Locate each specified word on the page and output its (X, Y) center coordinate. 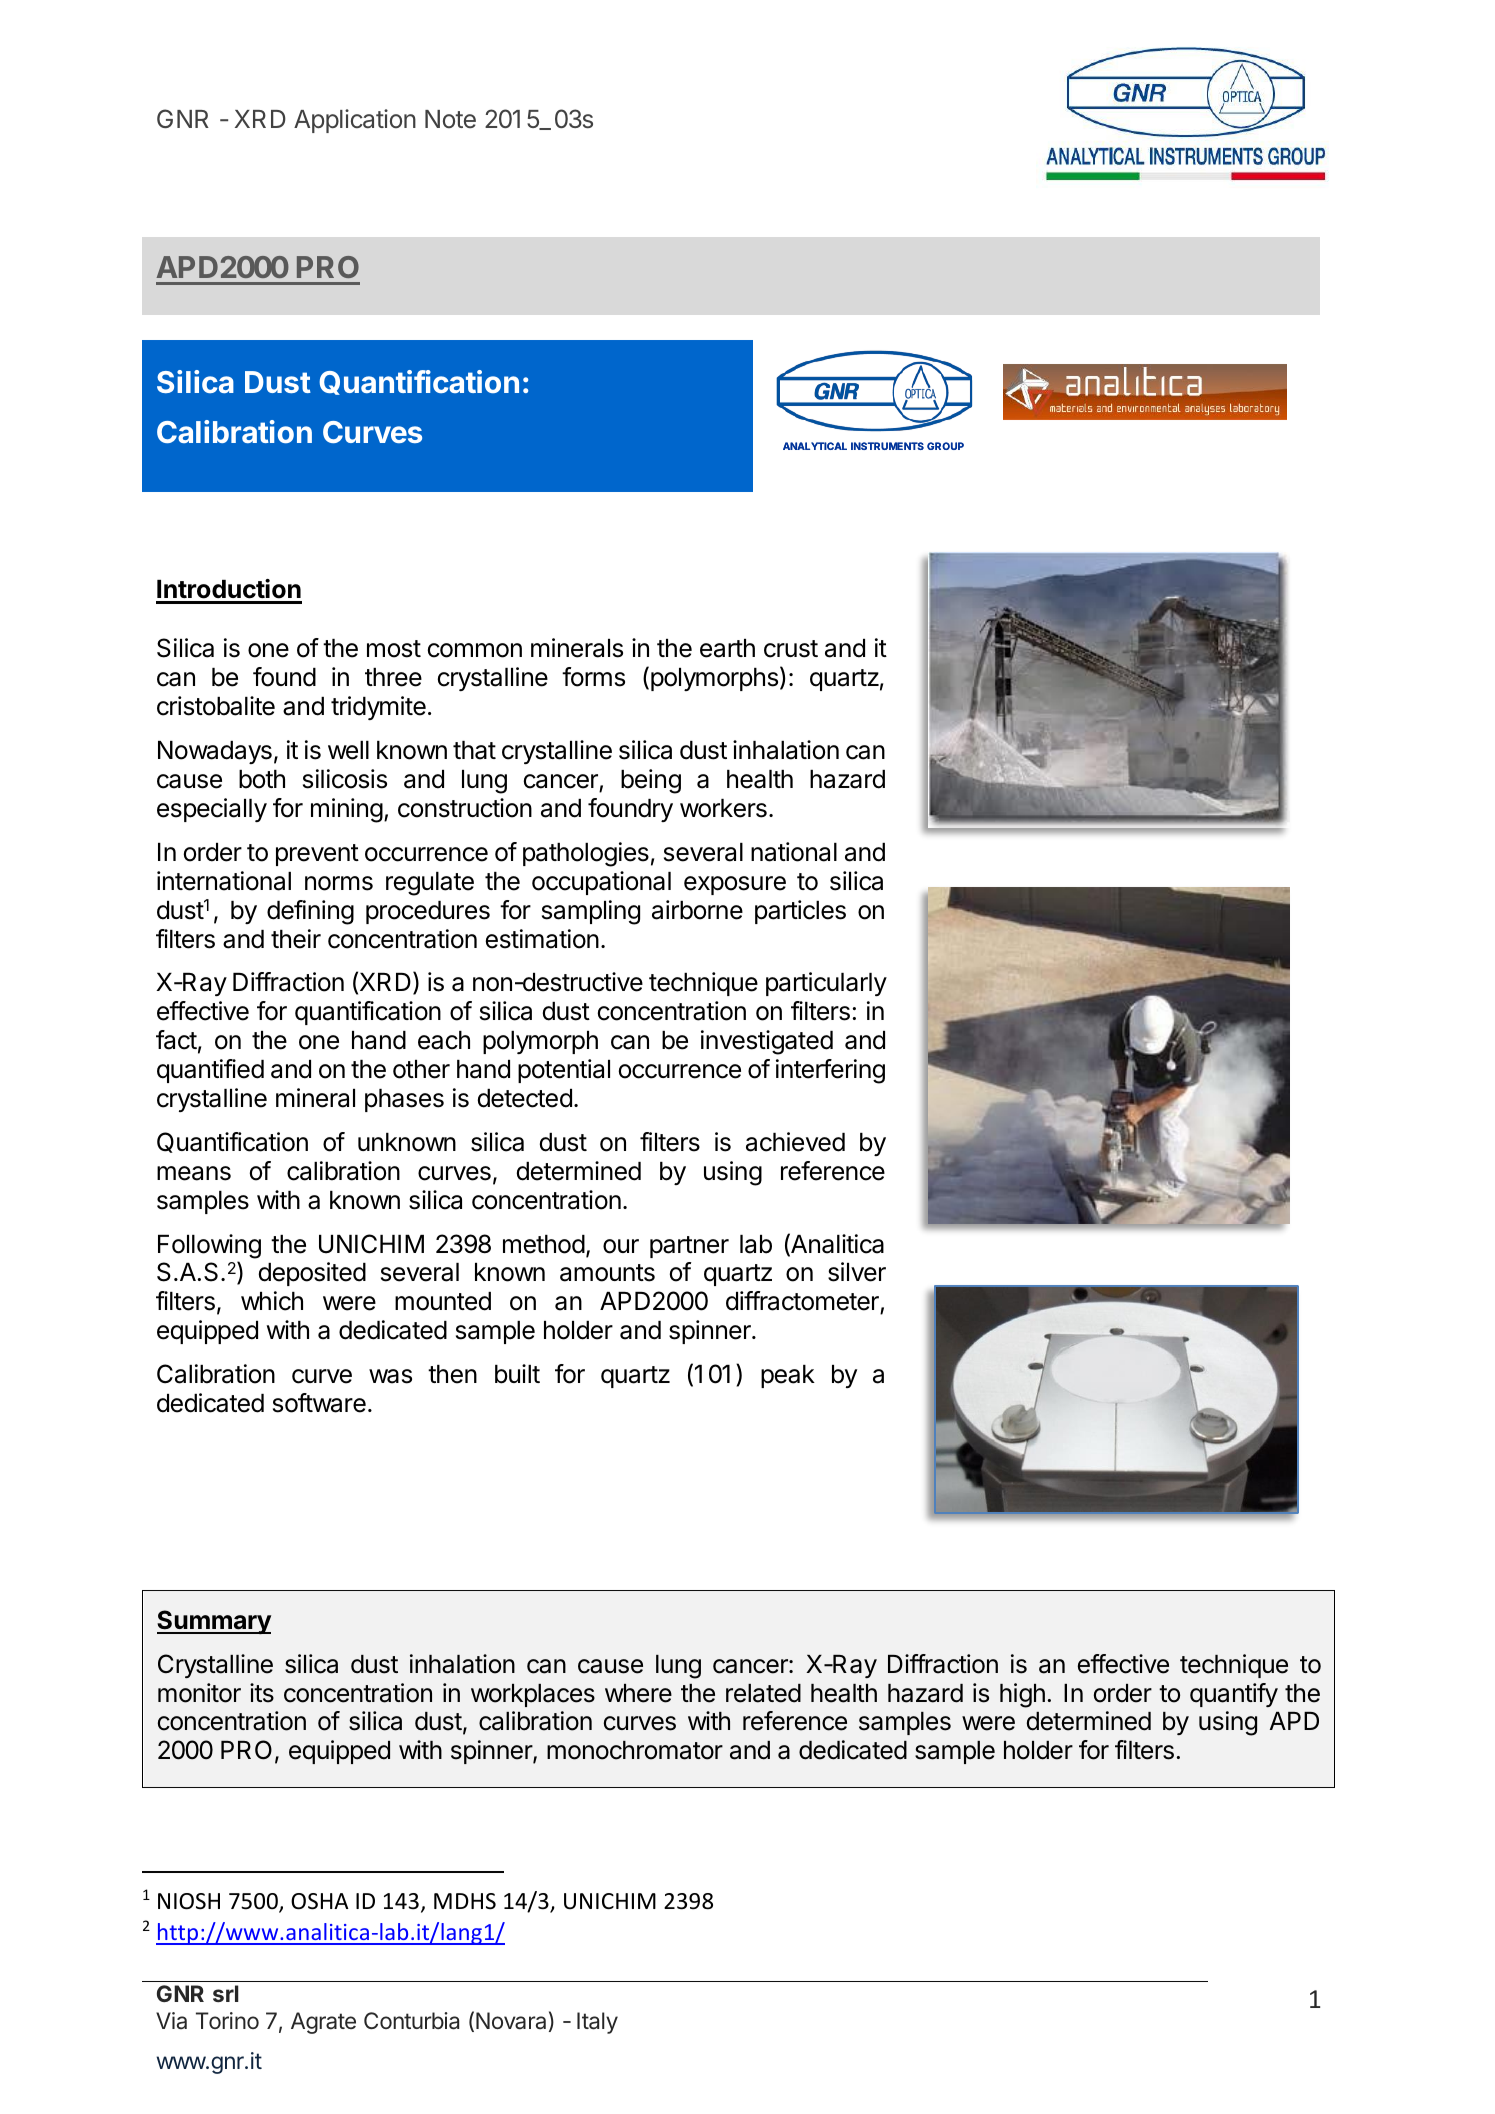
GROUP (945, 446)
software (319, 1403)
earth (727, 648)
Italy (597, 2023)
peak (788, 1376)
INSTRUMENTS (887, 446)
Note (450, 119)
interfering (830, 1071)
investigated (767, 1042)
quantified (210, 1071)
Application (355, 121)
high (1022, 1695)
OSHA (320, 1901)
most (394, 649)
